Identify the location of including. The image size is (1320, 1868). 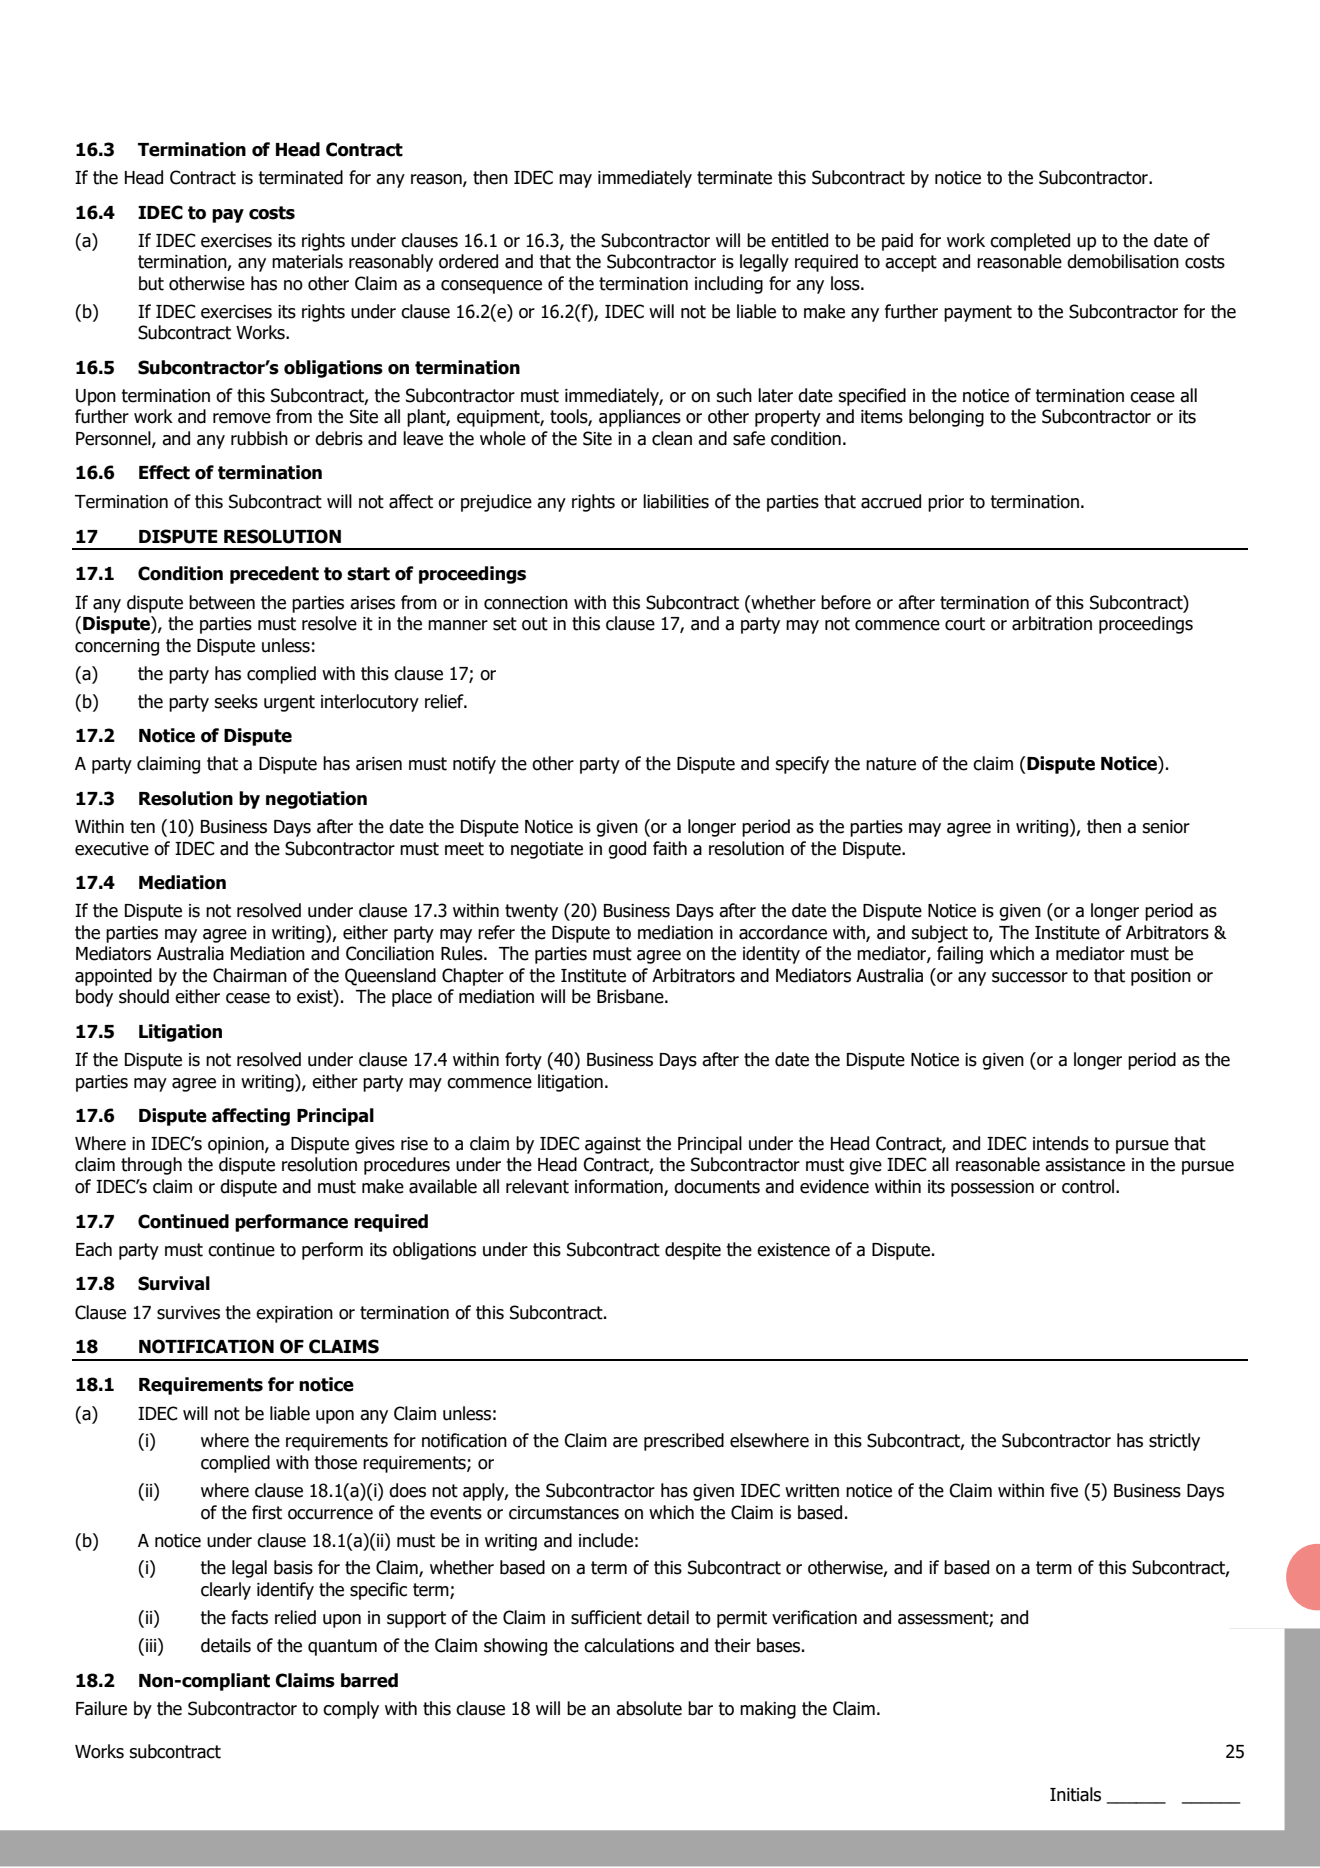
(729, 285).
